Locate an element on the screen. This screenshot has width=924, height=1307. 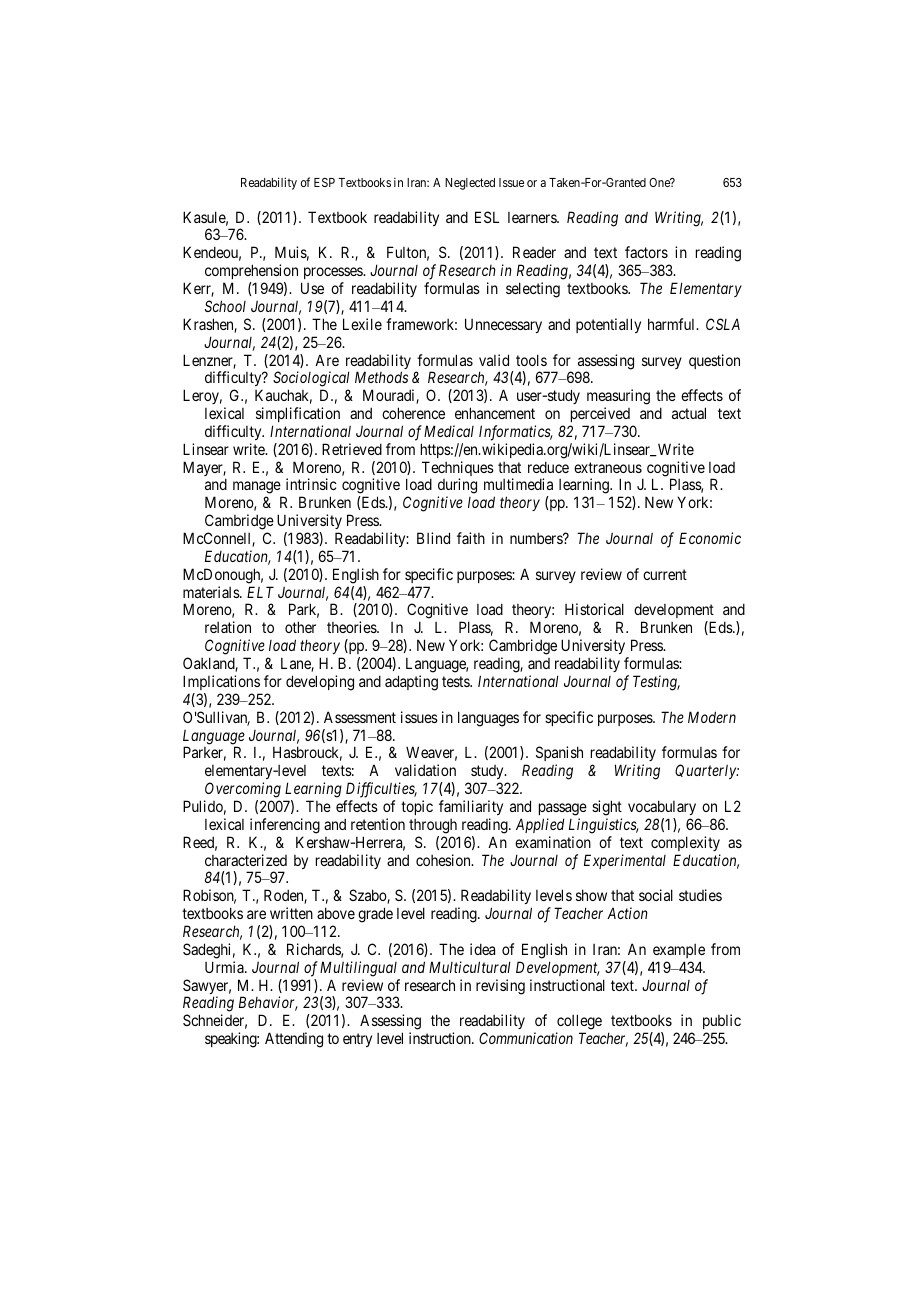
factors is located at coordinates (646, 252).
